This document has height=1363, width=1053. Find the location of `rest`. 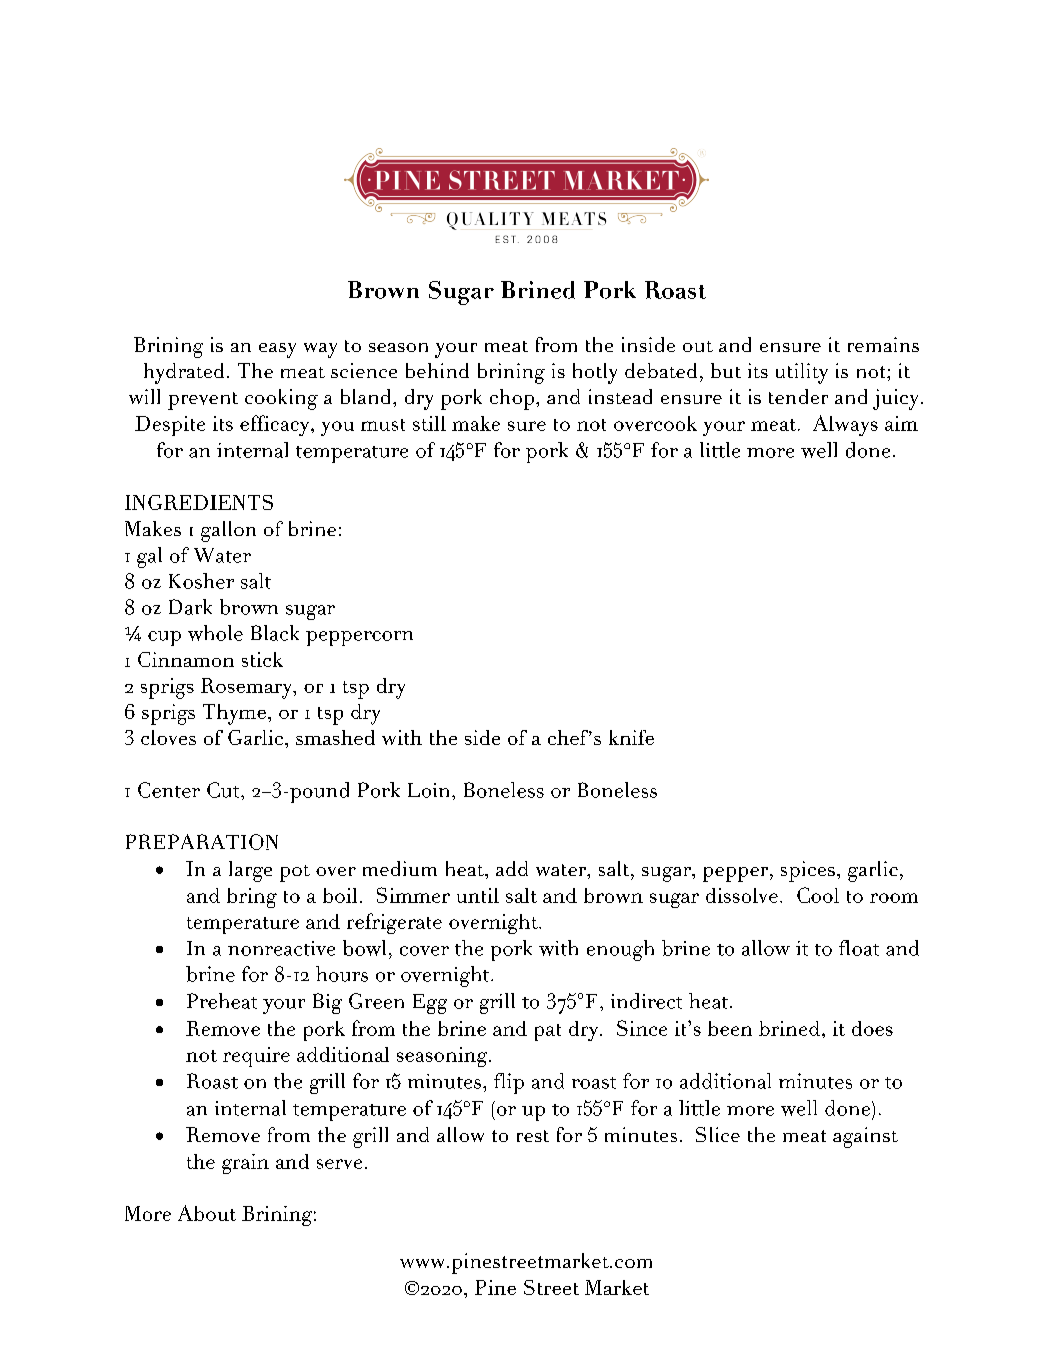

rest is located at coordinates (533, 1136).
